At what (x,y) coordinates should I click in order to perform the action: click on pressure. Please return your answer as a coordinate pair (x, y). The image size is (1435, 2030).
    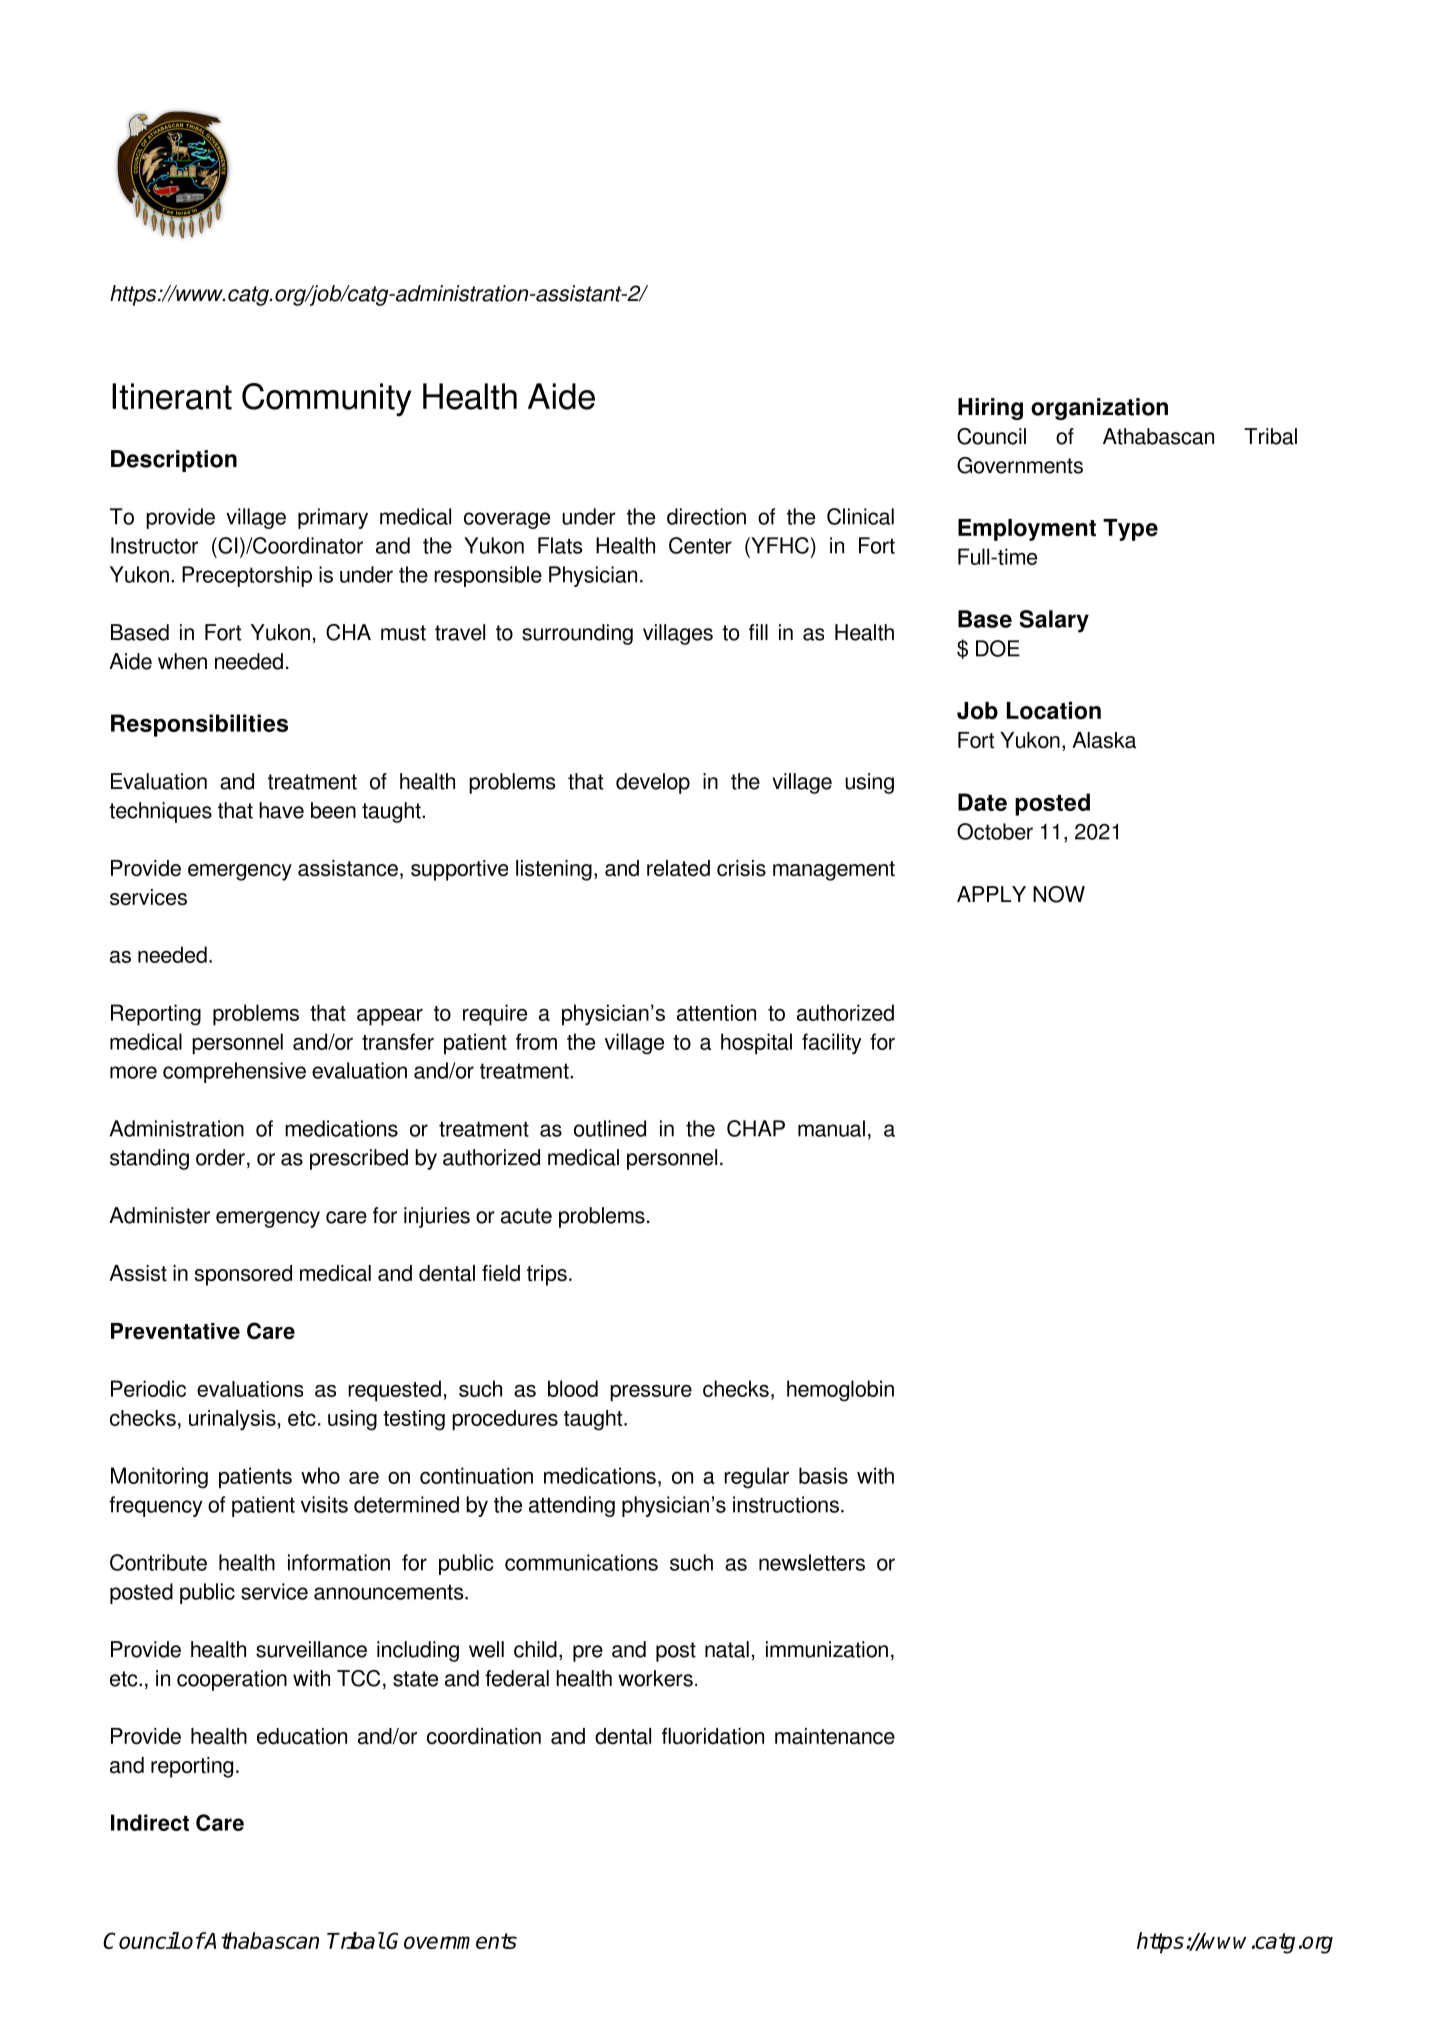
    Looking at the image, I should click on (651, 1393).
